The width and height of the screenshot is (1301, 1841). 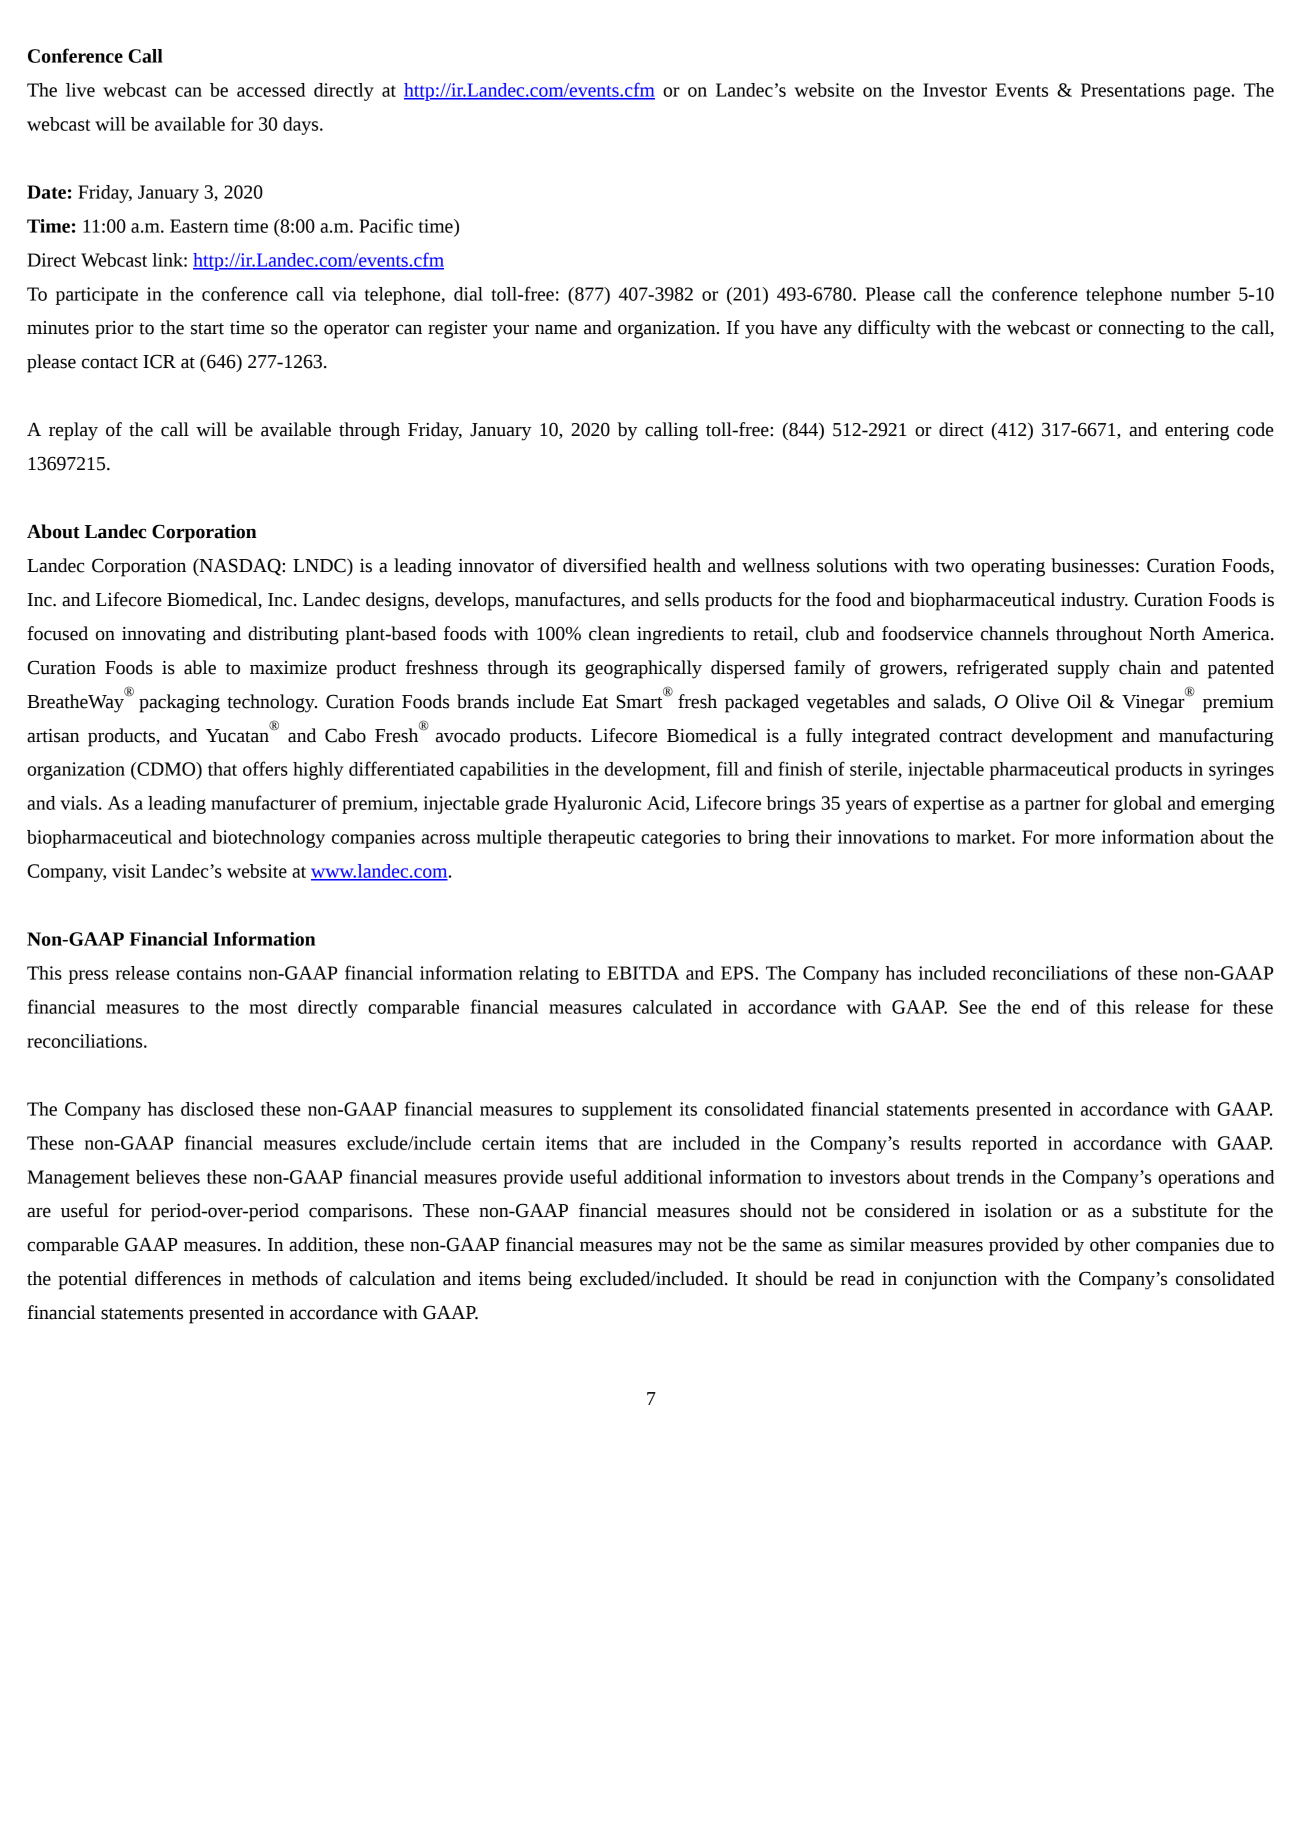 I want to click on Smart, so click(x=641, y=700).
